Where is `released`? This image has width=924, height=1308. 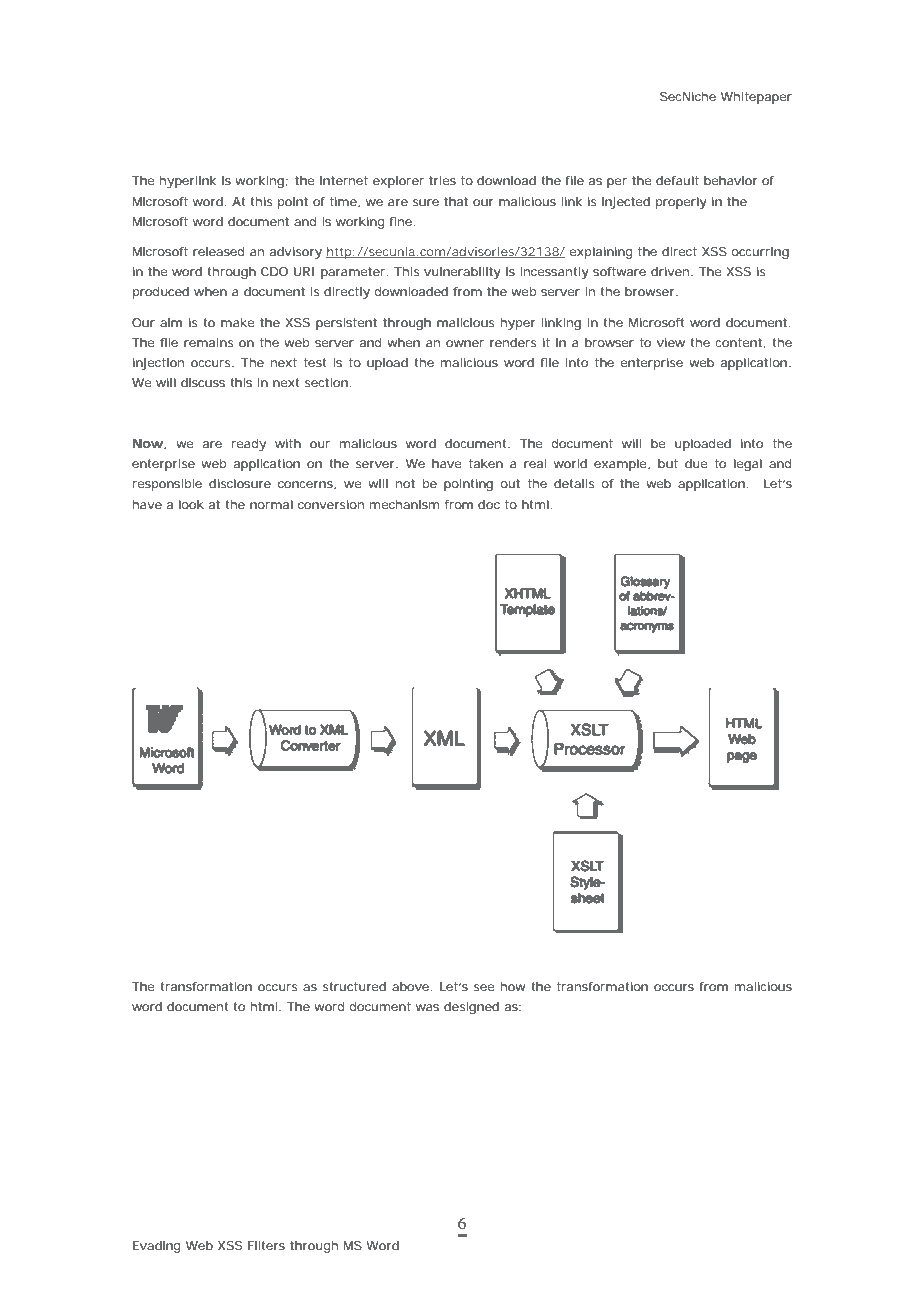 released is located at coordinates (218, 251).
